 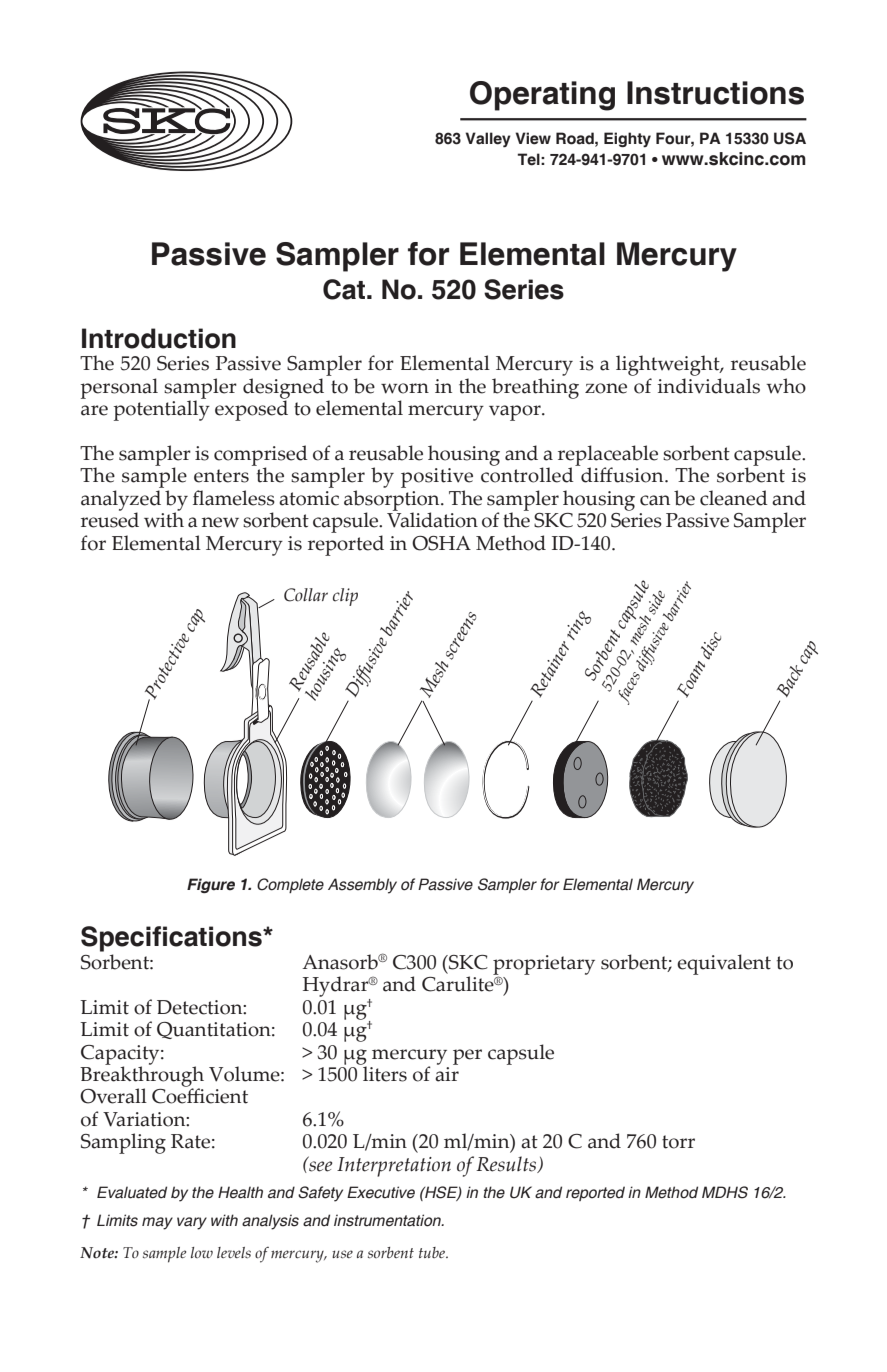 I want to click on Valley, so click(x=488, y=140).
